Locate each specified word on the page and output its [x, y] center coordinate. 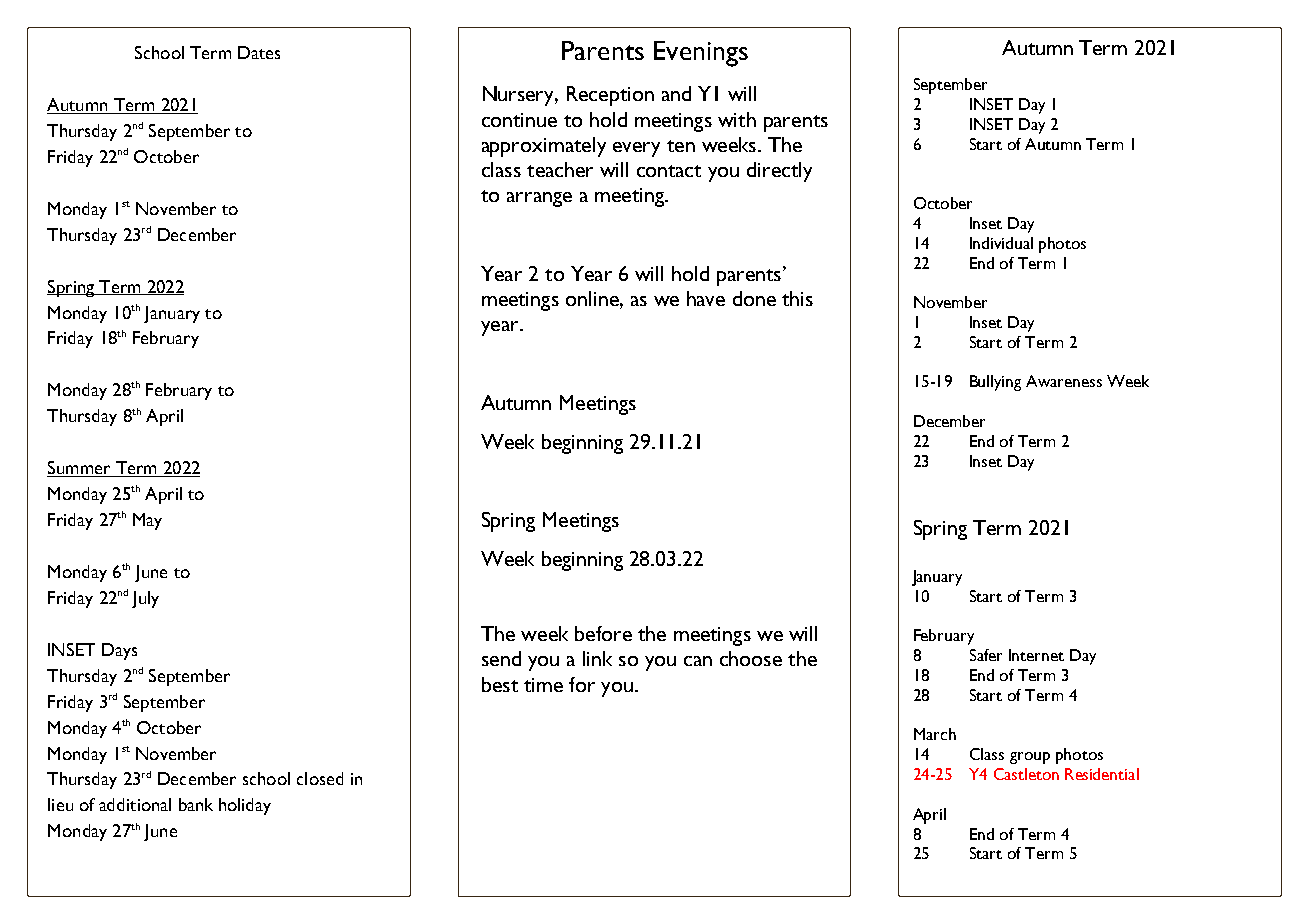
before [603, 633]
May [147, 521]
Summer [80, 469]
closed [320, 778]
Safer [986, 655]
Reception [610, 96]
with [737, 119]
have [706, 298]
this [797, 298]
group [1030, 758]
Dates [259, 52]
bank [196, 804]
